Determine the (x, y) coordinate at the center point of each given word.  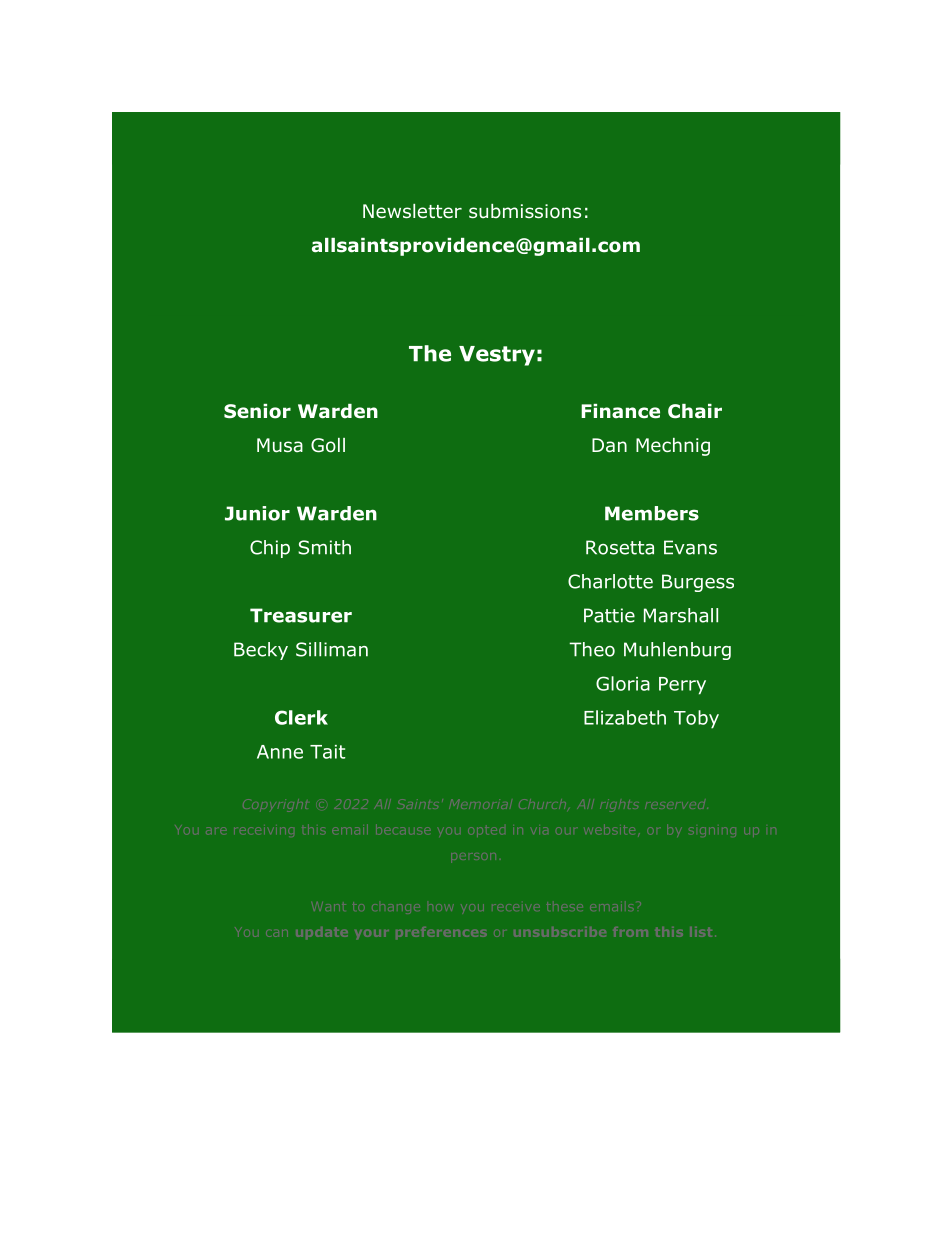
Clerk (301, 717)
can (277, 933)
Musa (280, 445)
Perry (682, 686)
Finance (620, 411)
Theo (592, 649)
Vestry (497, 356)
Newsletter (412, 211)
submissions (525, 211)
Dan (609, 445)
